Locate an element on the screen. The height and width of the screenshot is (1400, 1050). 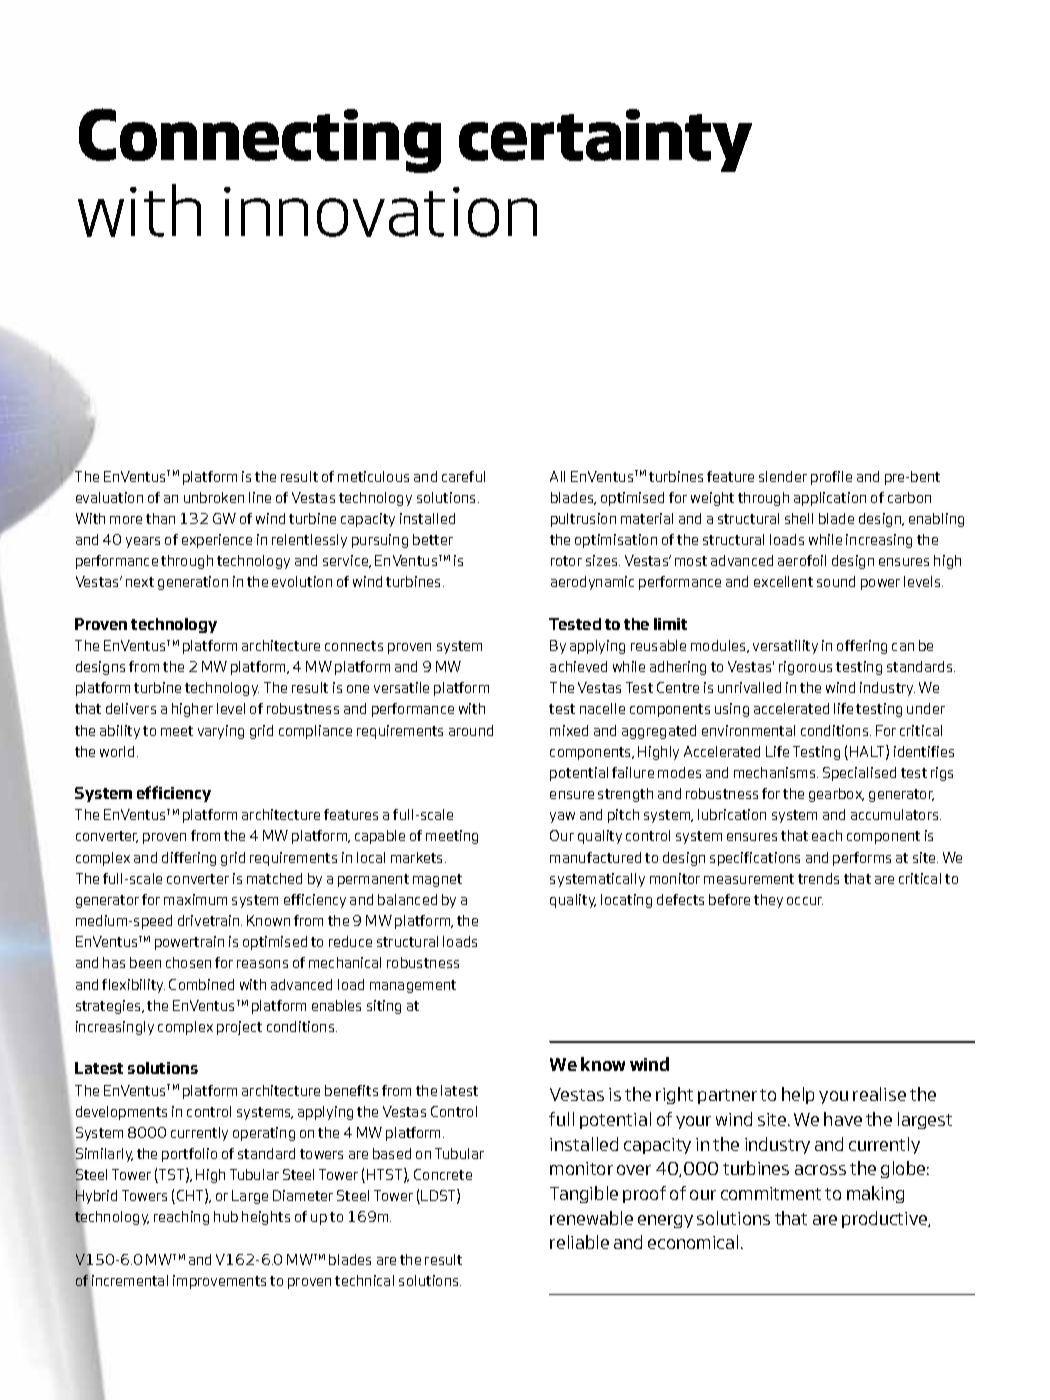
trends is located at coordinates (818, 878).
